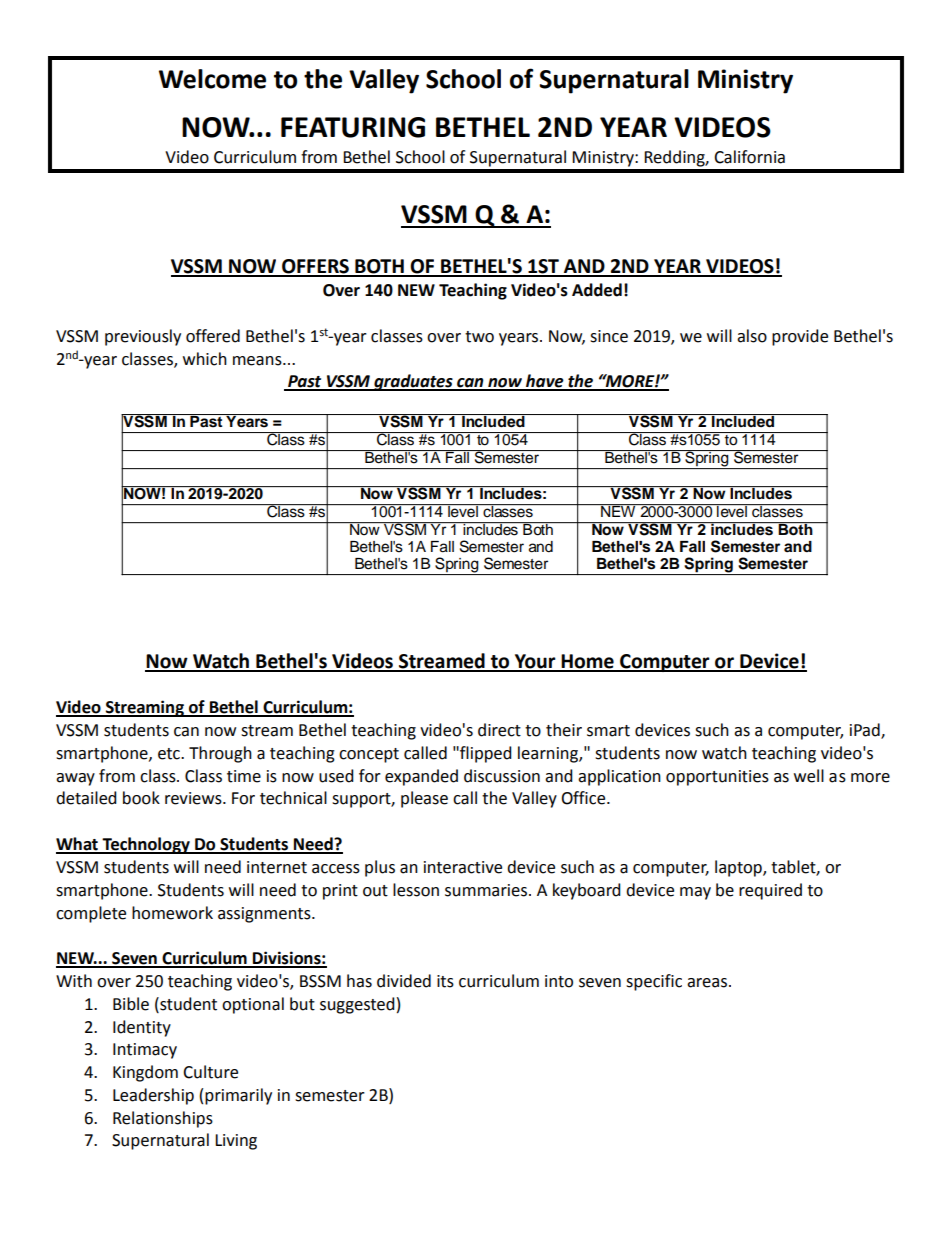 The width and height of the document is (952, 1233). What do you see at coordinates (353, 127) in the document?
I see `FEATURING` at bounding box center [353, 127].
